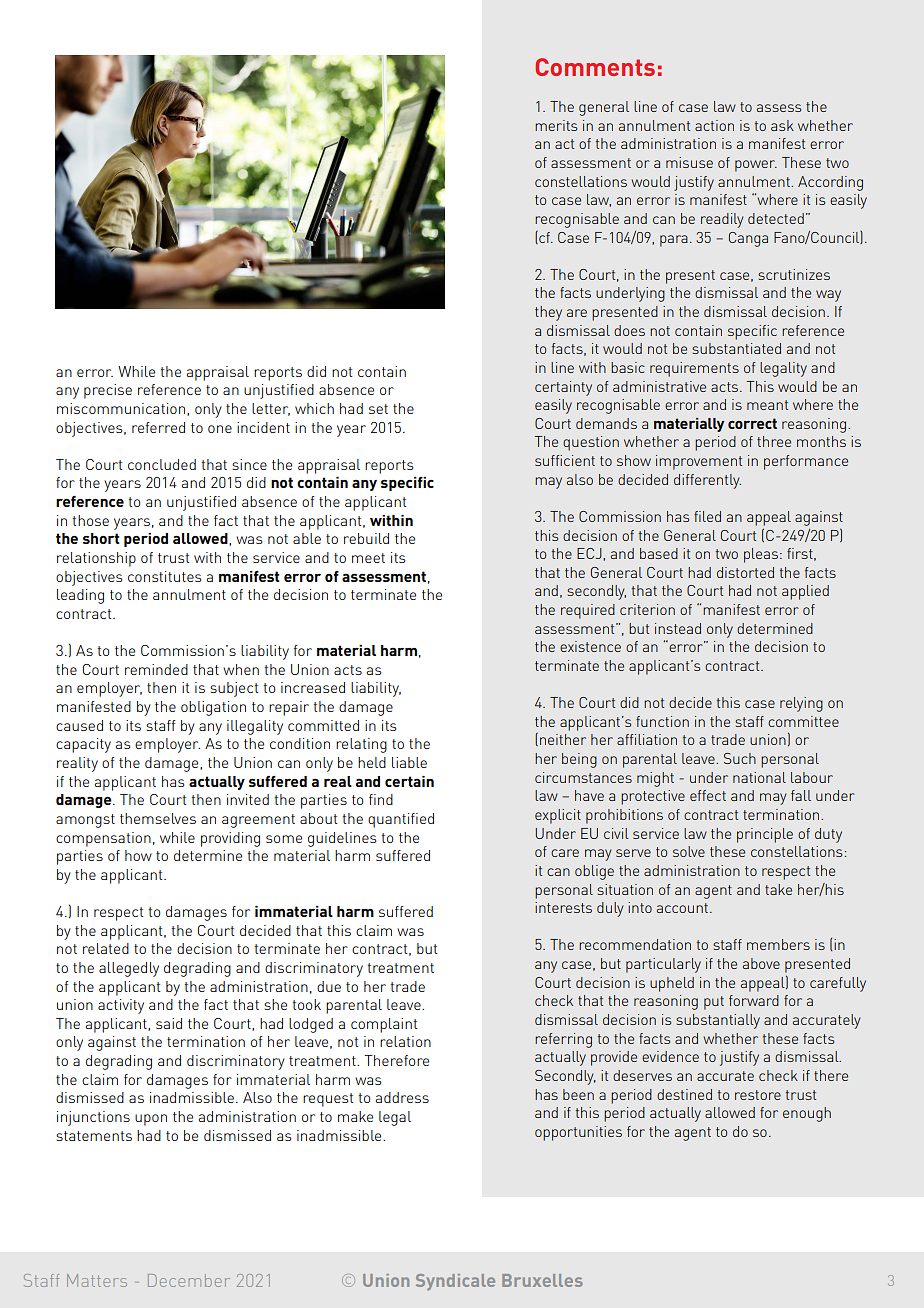 This image has height=1308, width=924. What do you see at coordinates (714, 125) in the image?
I see `action` at bounding box center [714, 125].
